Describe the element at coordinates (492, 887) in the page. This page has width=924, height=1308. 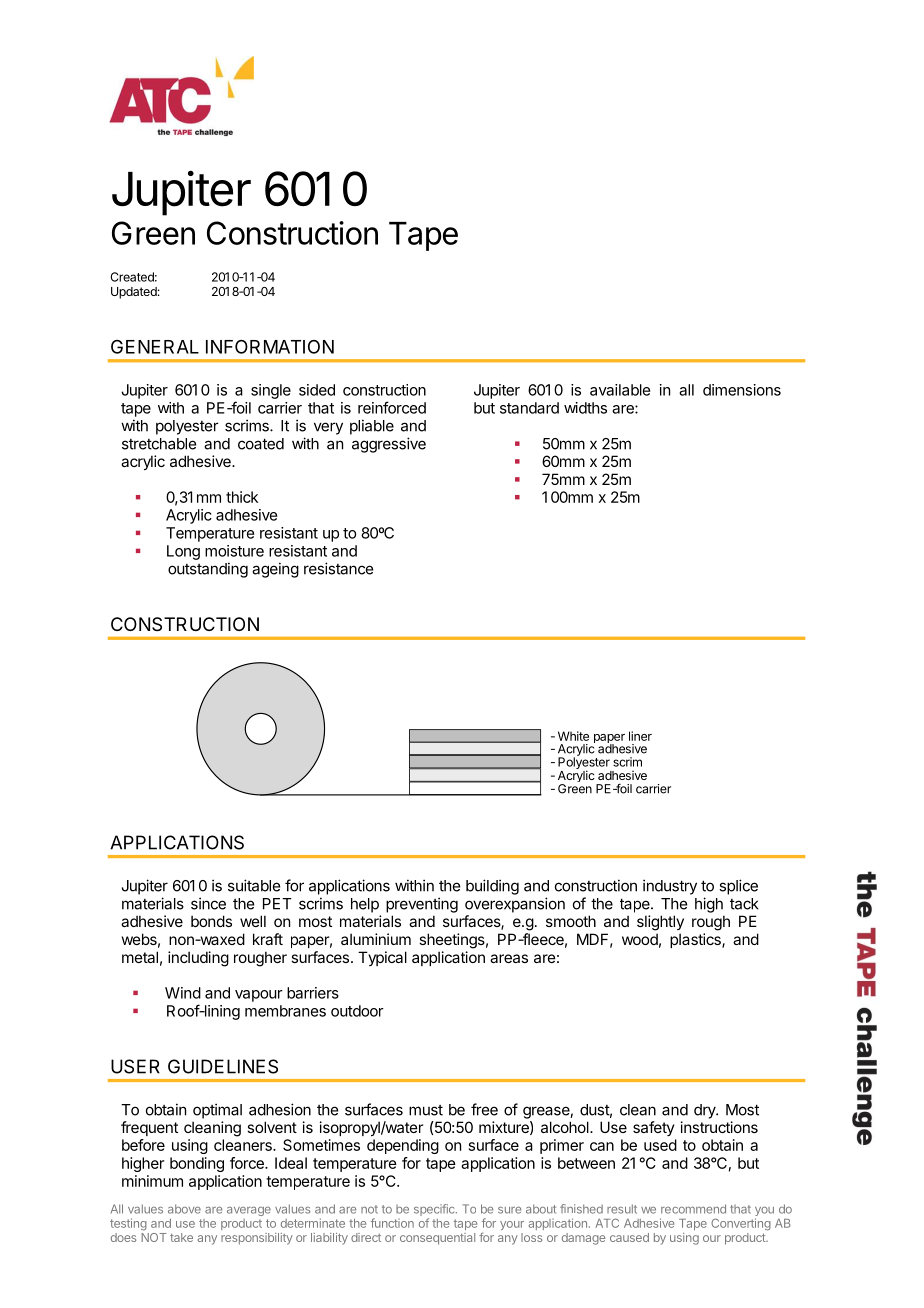
I see `building` at that location.
